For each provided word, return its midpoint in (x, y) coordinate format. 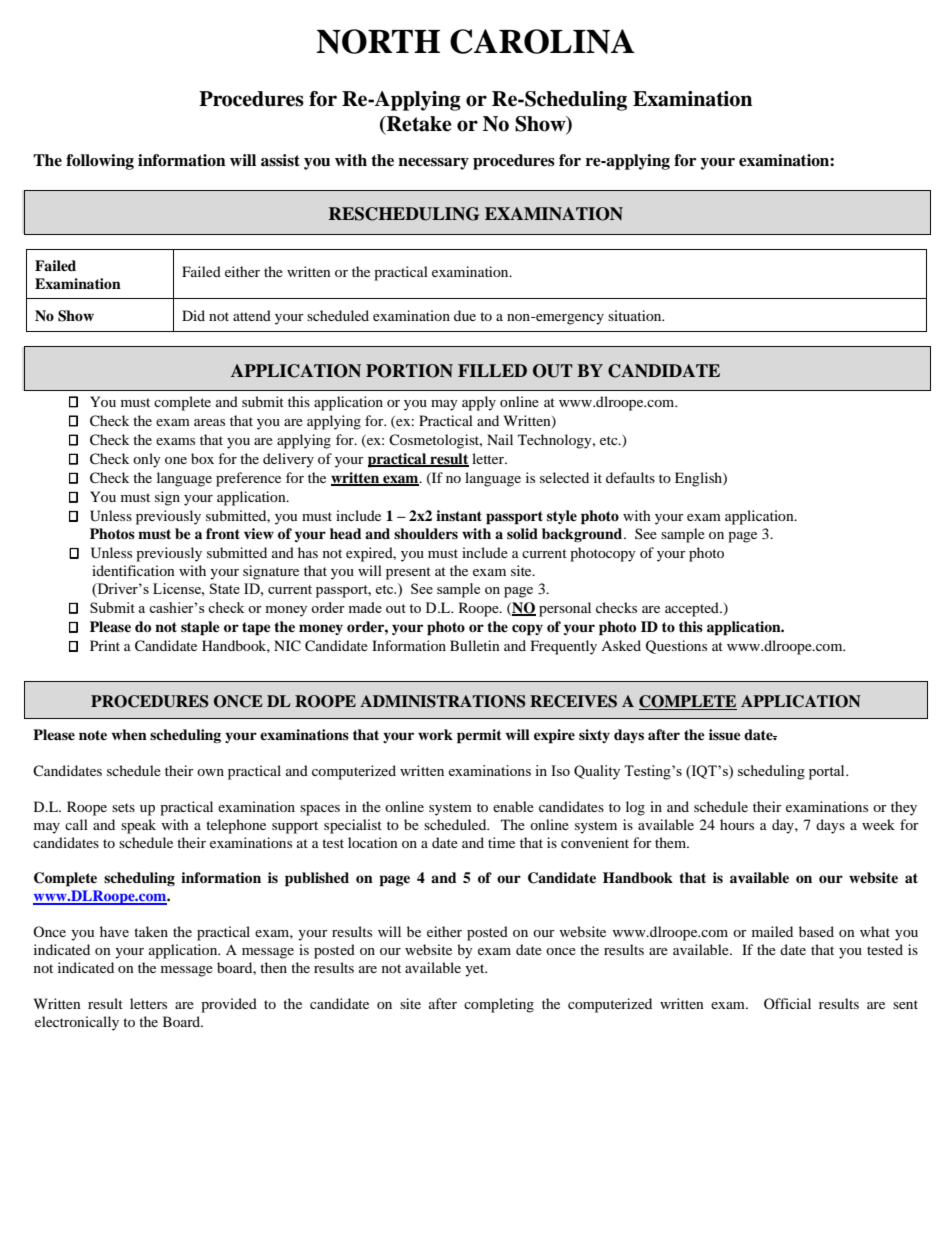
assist (280, 160)
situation (636, 315)
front (223, 533)
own (210, 772)
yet (476, 970)
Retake (418, 124)
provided (229, 1005)
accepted (693, 609)
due (465, 315)
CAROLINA (542, 41)
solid (522, 533)
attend (252, 315)
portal (828, 772)
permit (479, 736)
